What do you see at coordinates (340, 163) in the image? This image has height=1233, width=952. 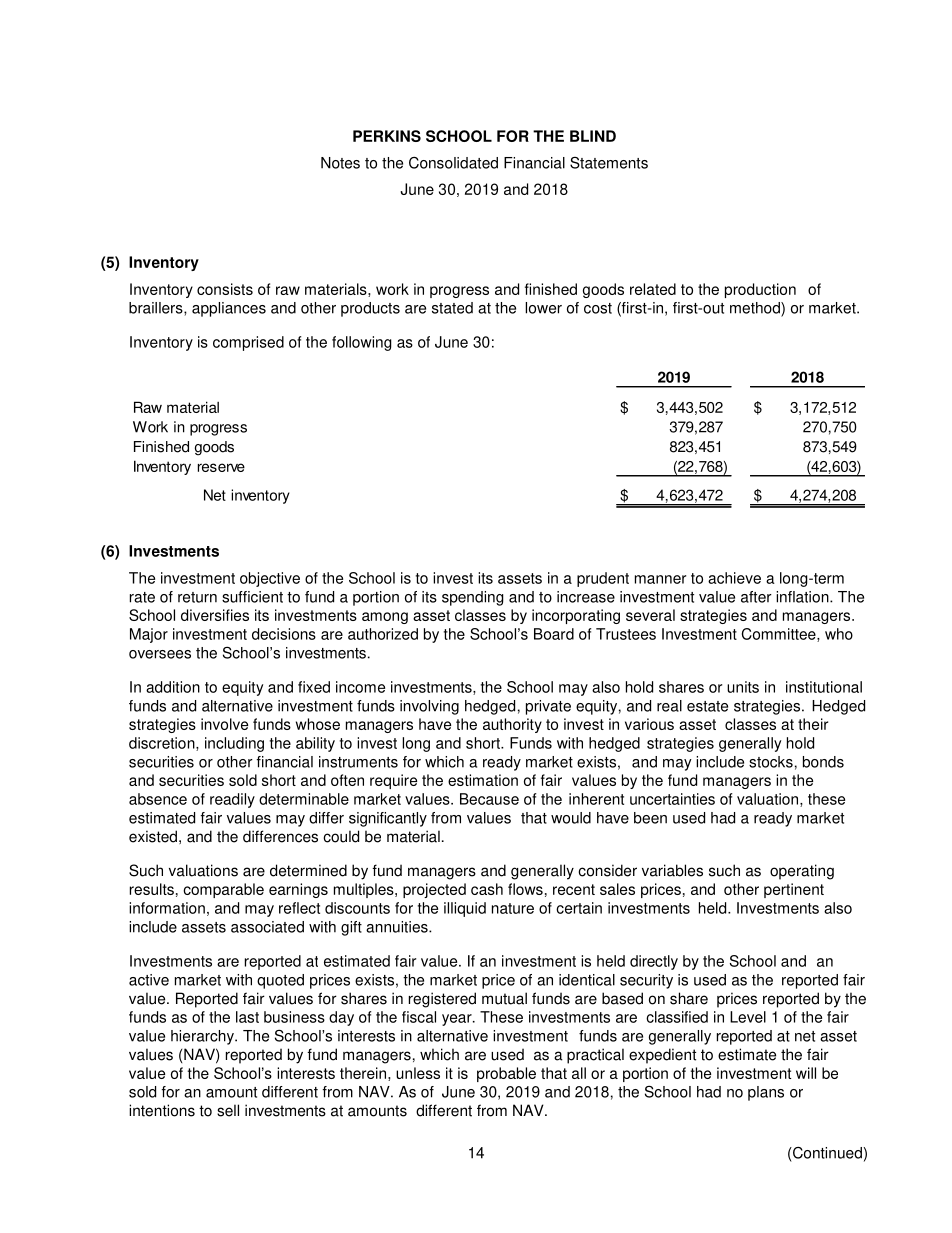 I see `Notes` at bounding box center [340, 163].
